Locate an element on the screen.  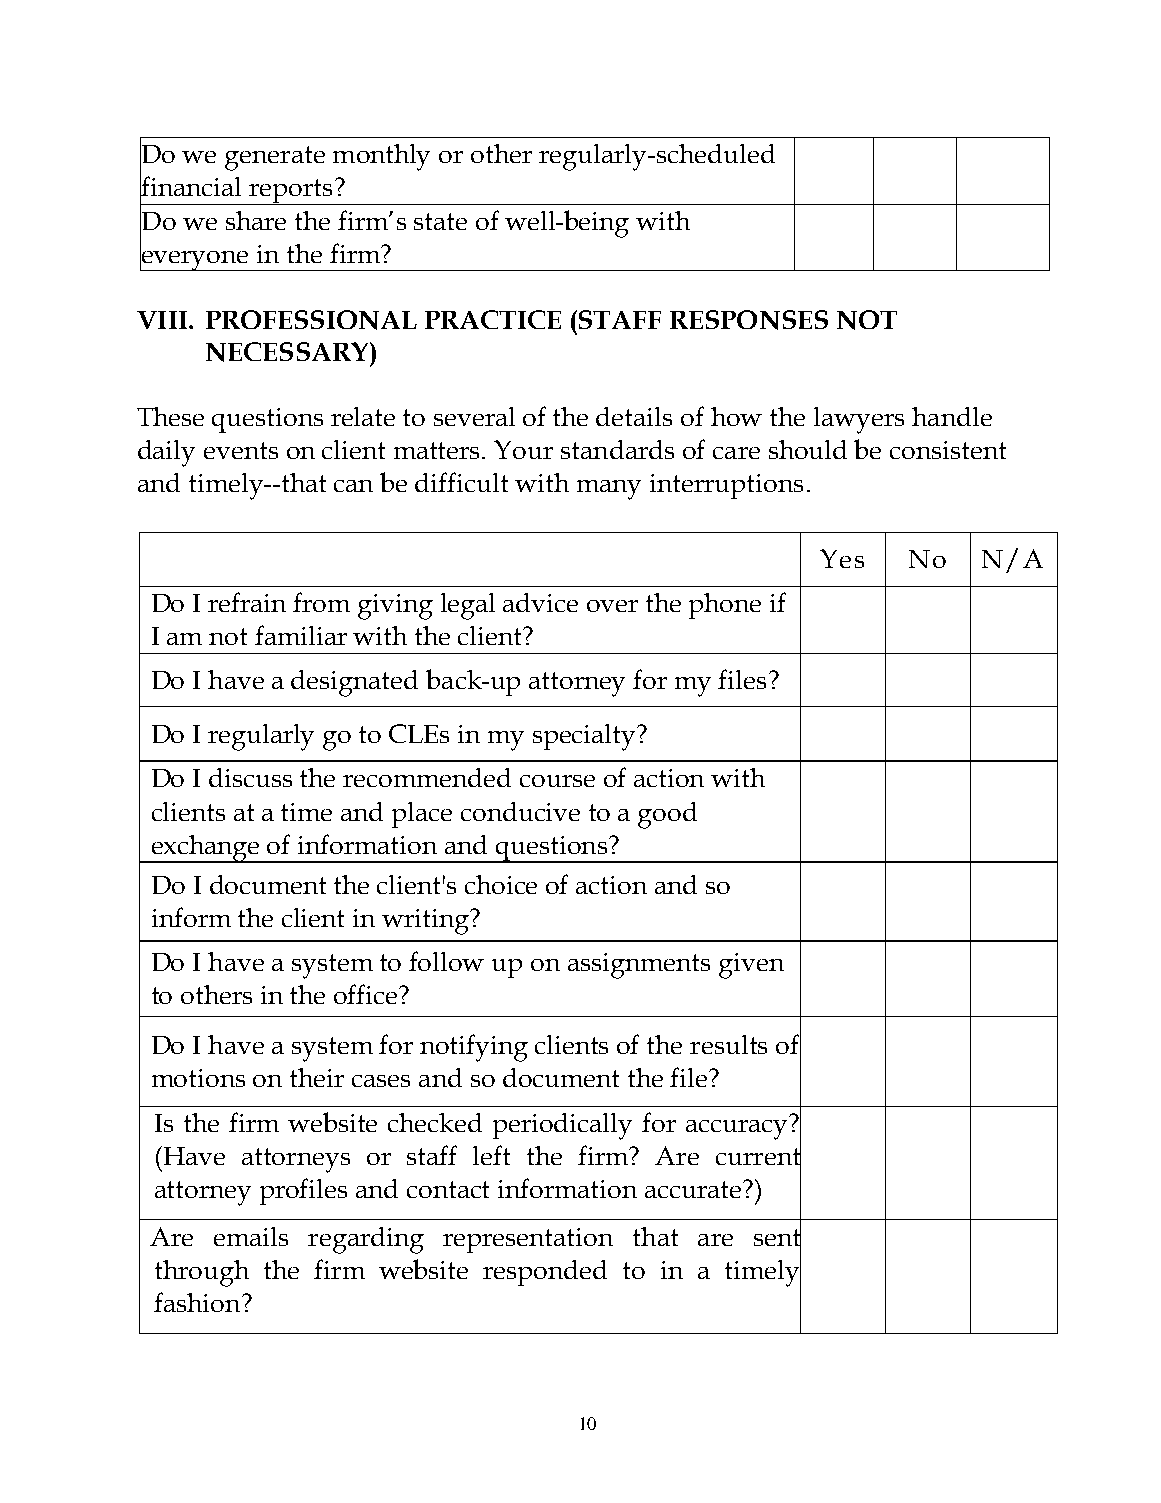
Yes is located at coordinates (842, 558).
